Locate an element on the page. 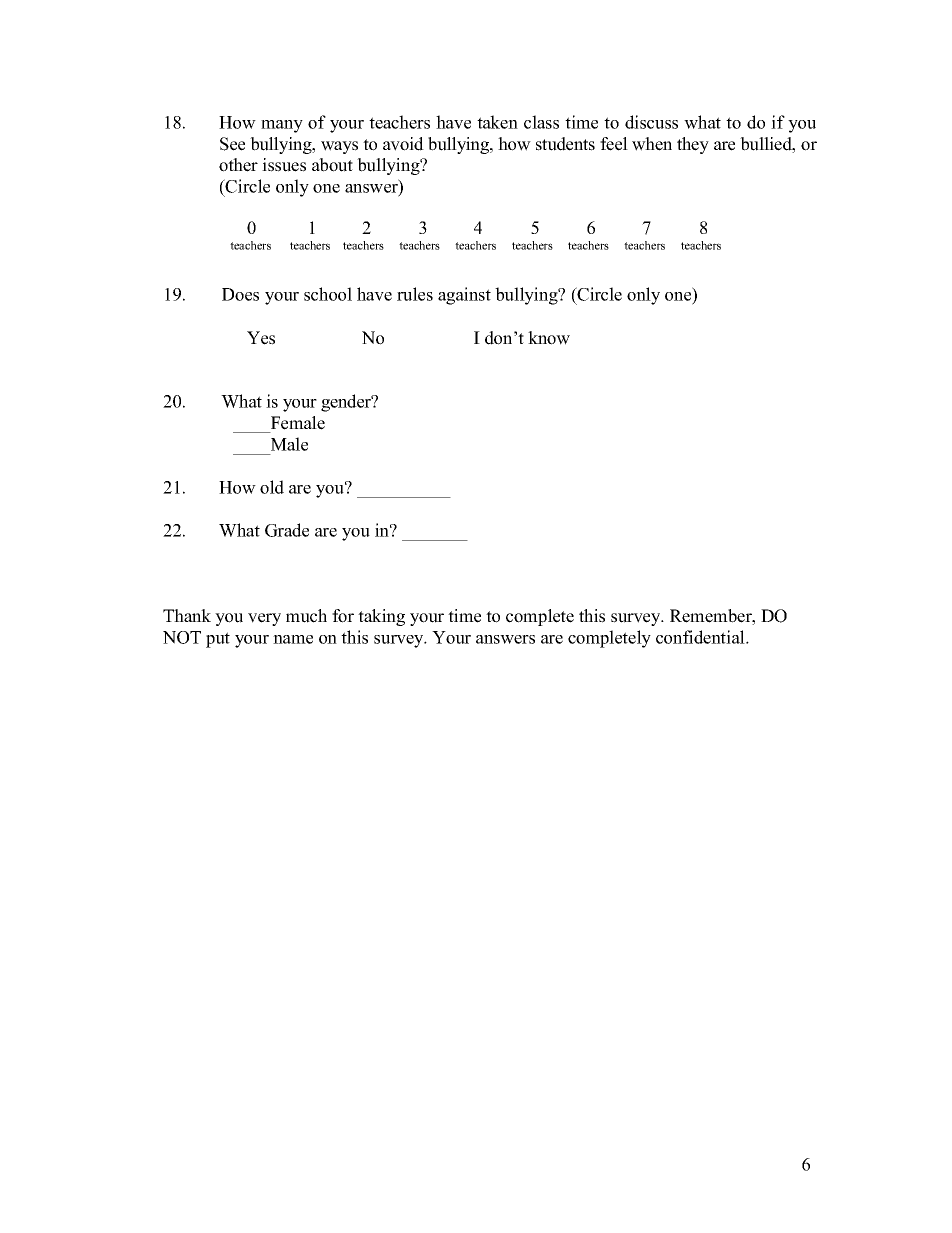 The width and height of the image is (952, 1233). old is located at coordinates (272, 487).
